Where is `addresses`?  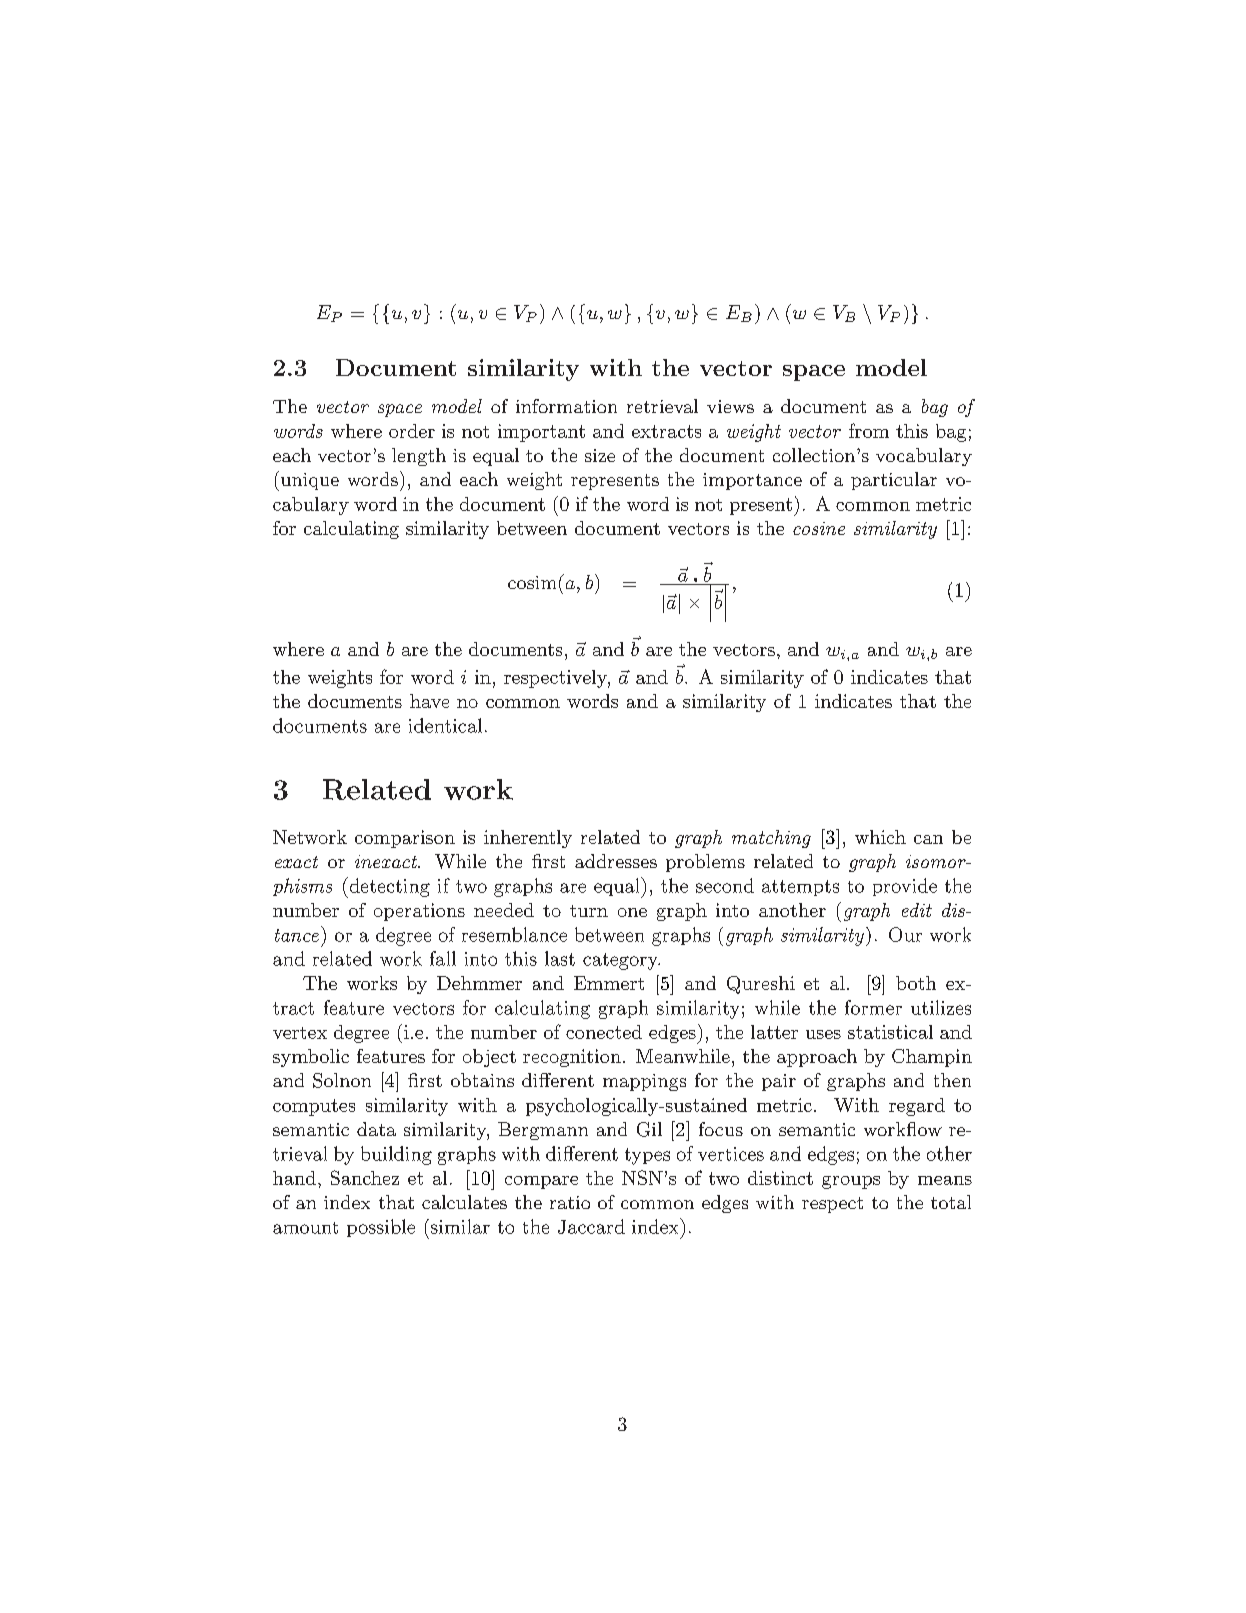
addresses is located at coordinates (616, 861).
